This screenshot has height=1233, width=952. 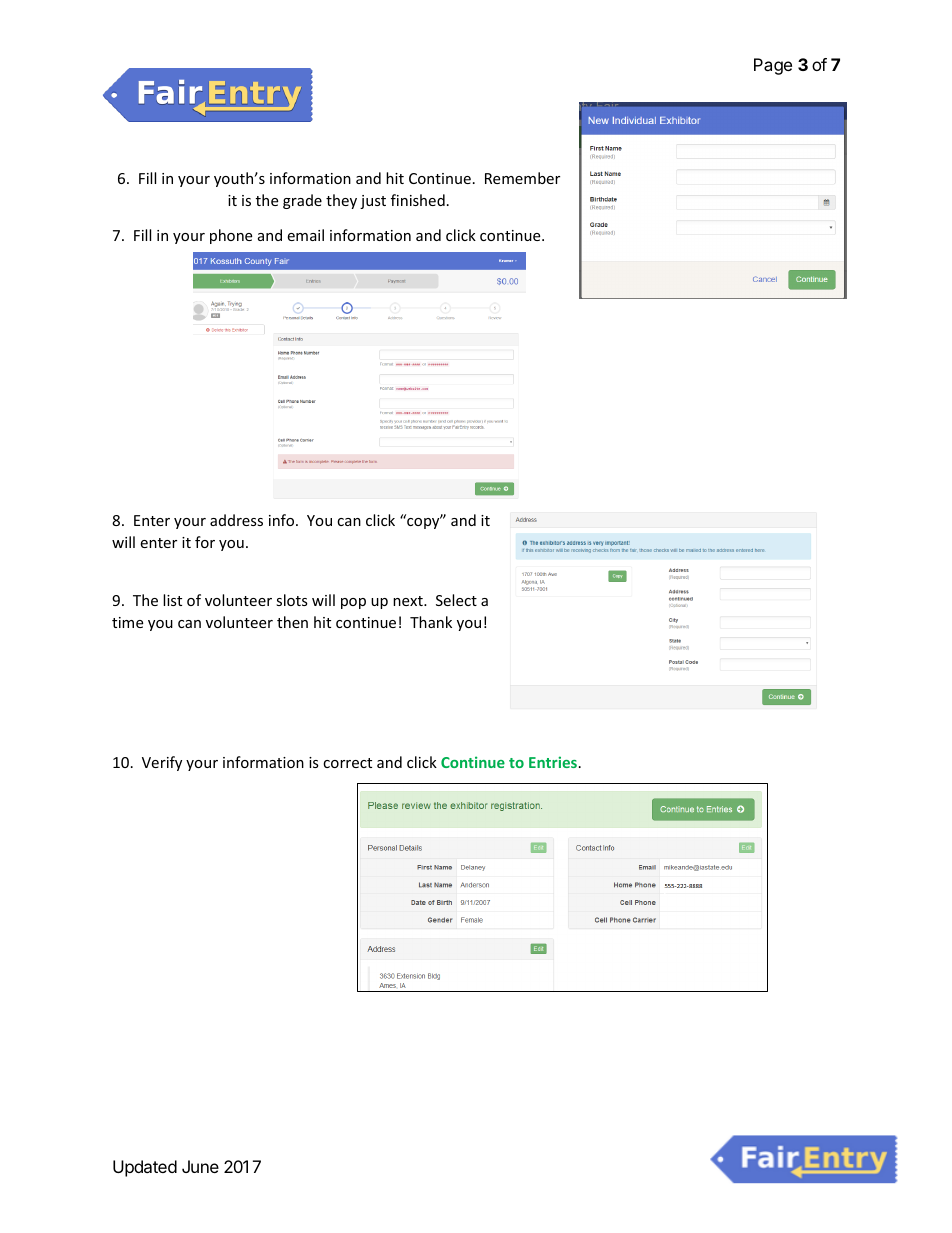 What do you see at coordinates (553, 762) in the screenshot?
I see `Entries` at bounding box center [553, 762].
